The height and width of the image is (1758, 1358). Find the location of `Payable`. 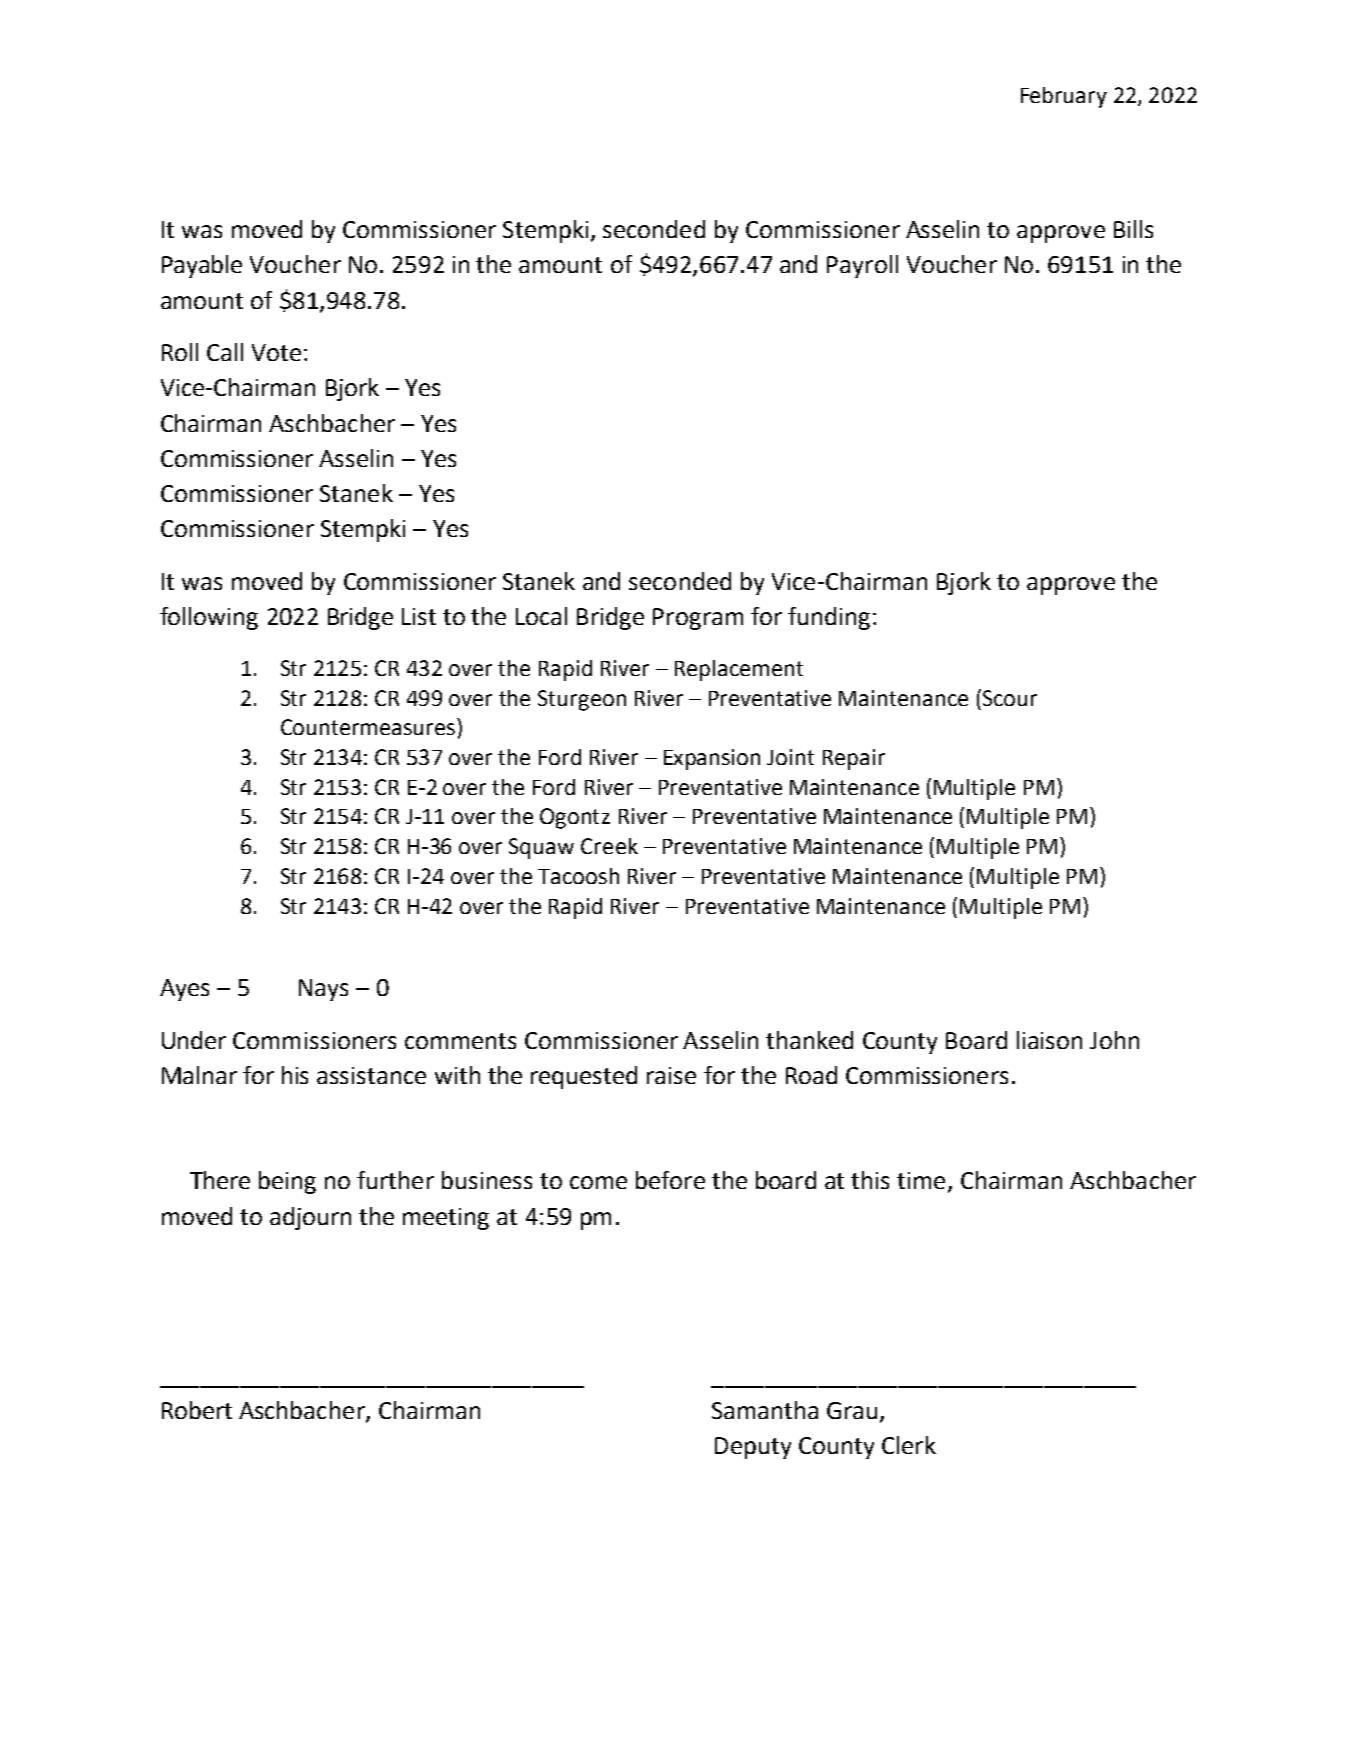

Payable is located at coordinates (202, 266).
